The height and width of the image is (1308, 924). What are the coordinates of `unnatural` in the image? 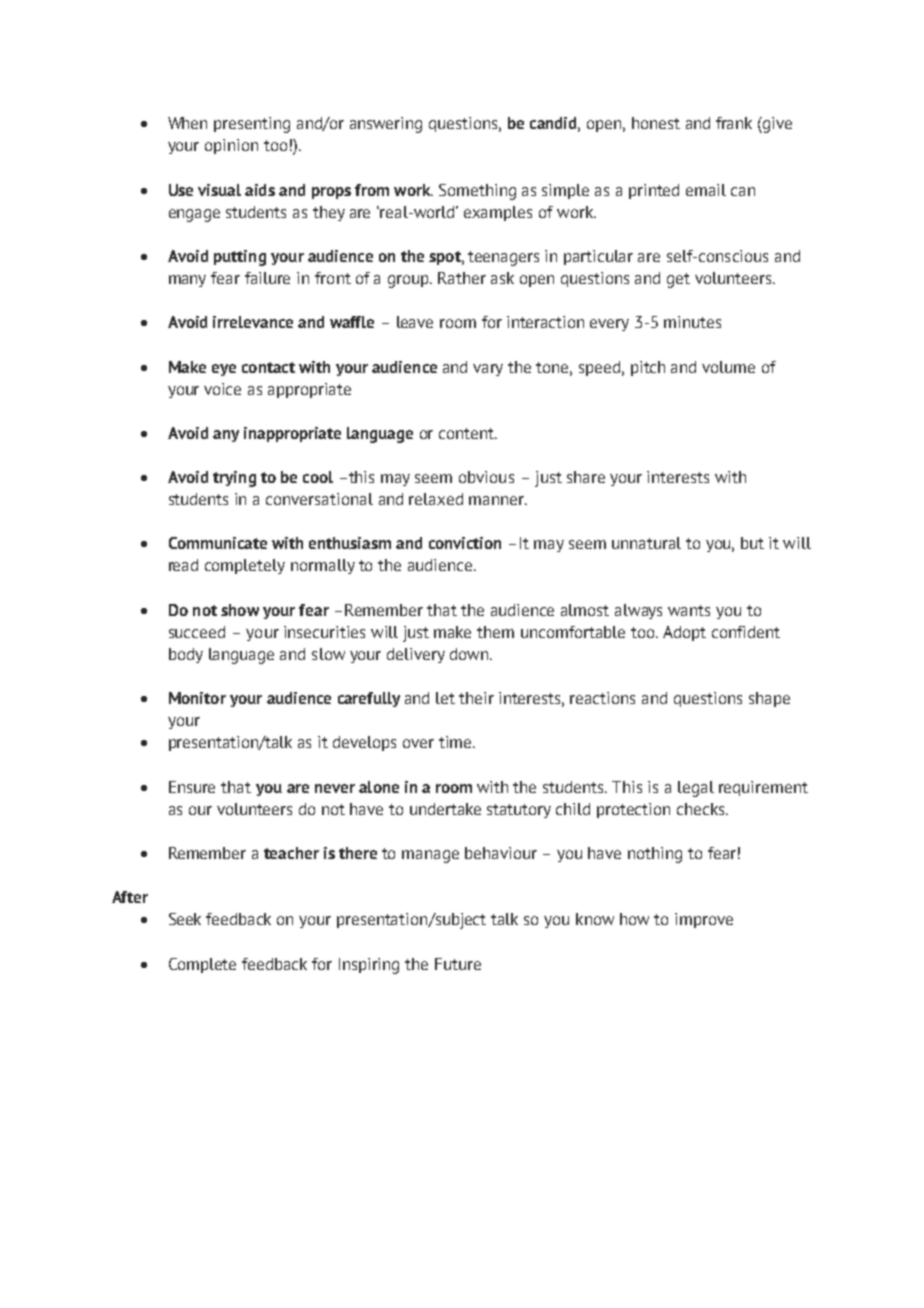 It's located at (646, 543).
